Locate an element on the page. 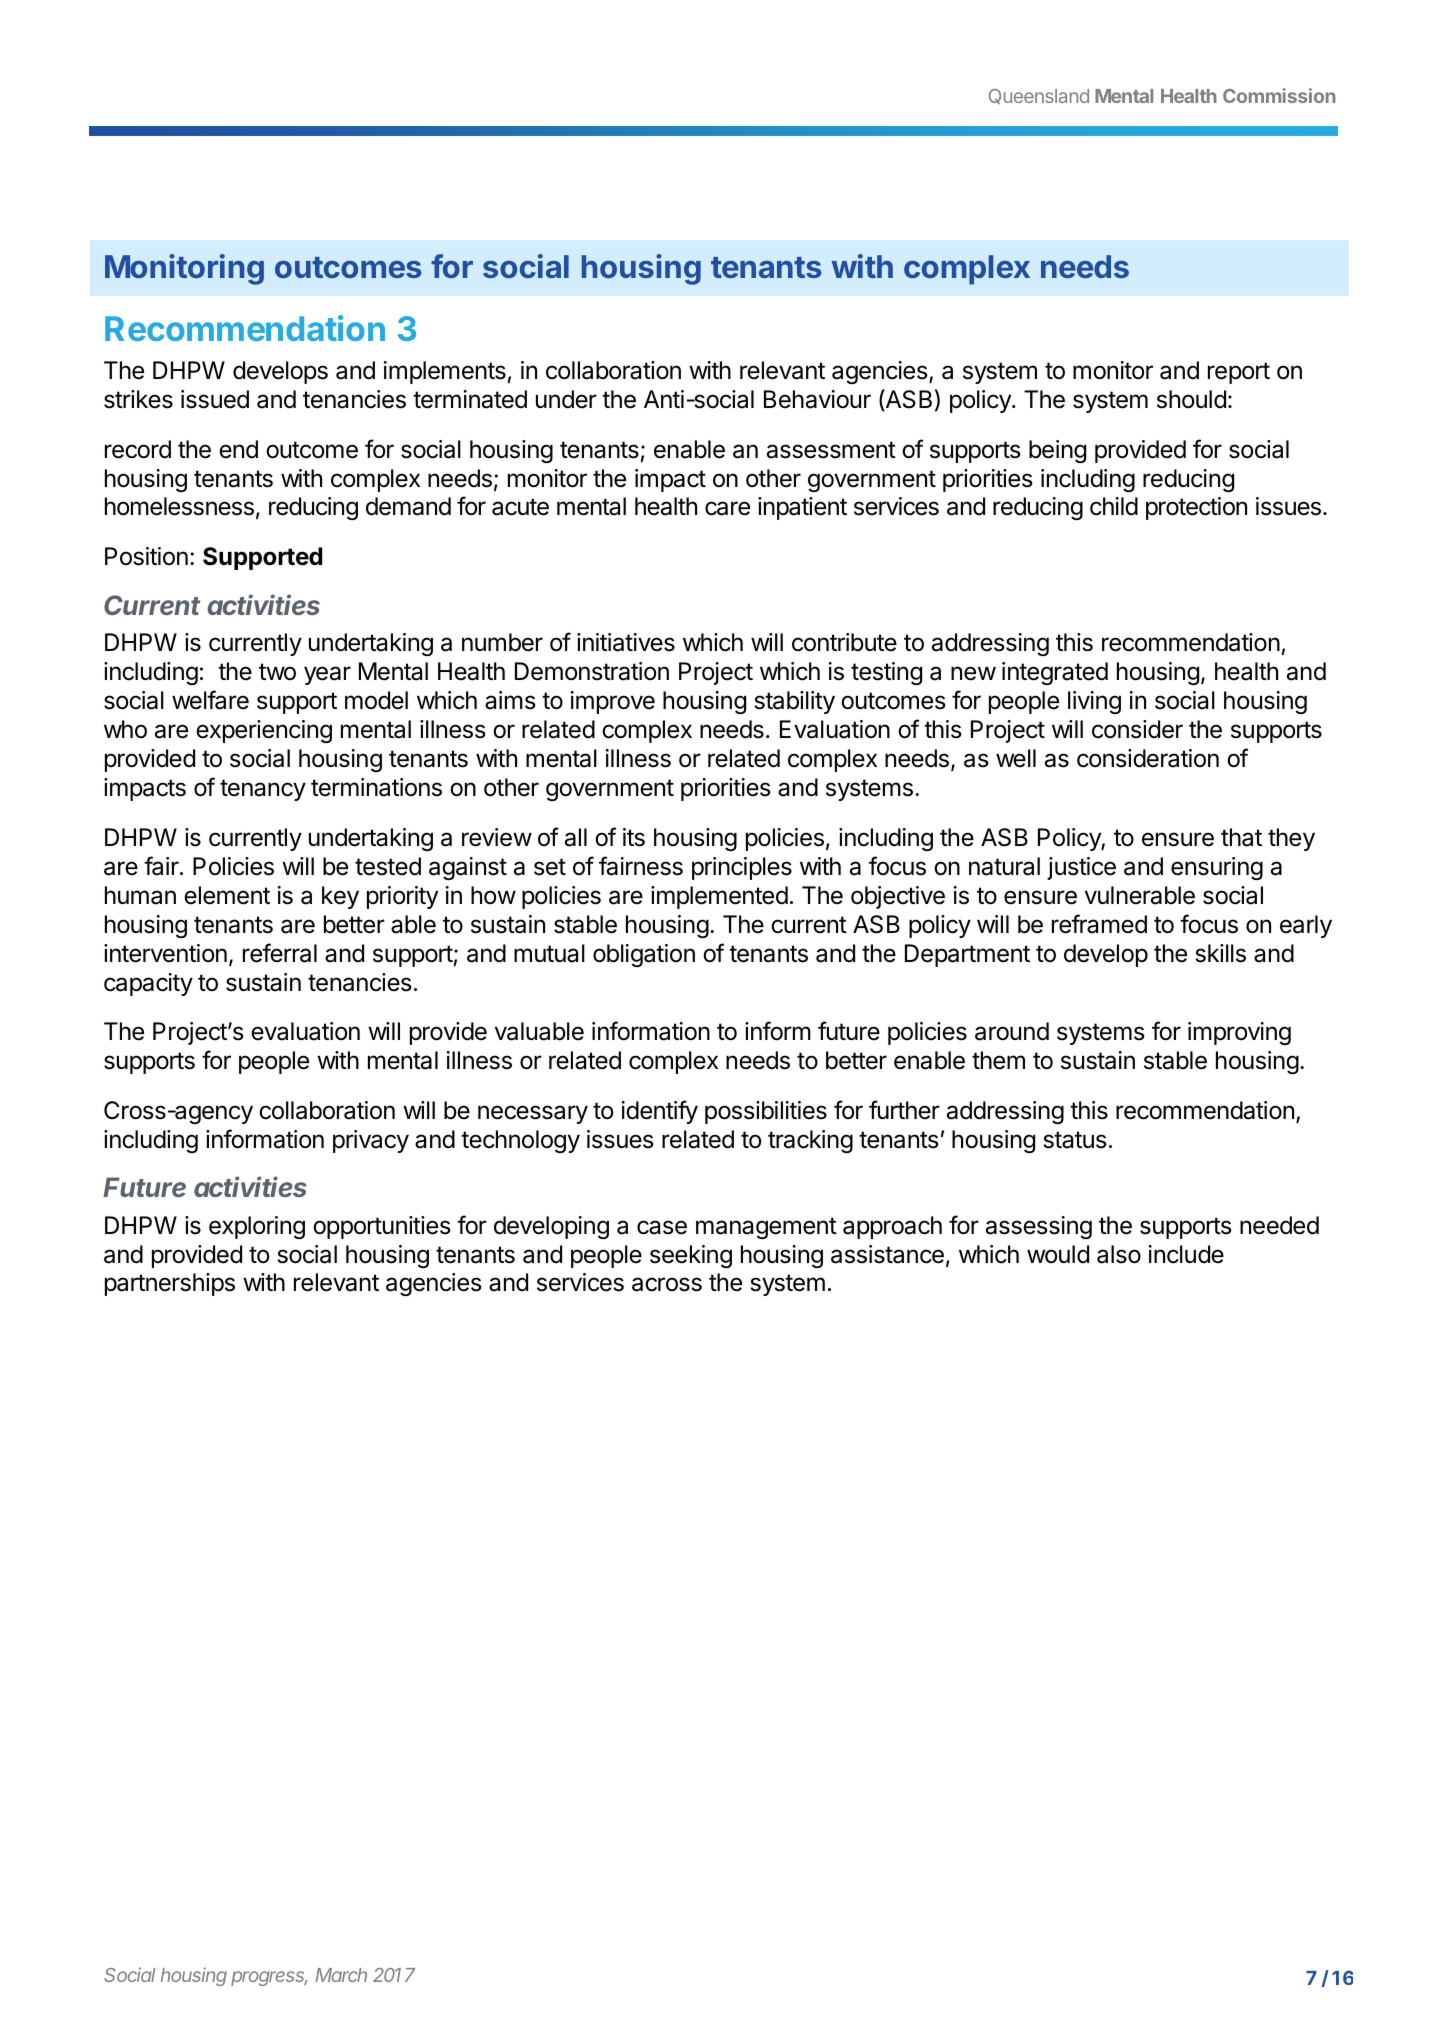 This image has height=2037, width=1439. progress is located at coordinates (269, 1978).
